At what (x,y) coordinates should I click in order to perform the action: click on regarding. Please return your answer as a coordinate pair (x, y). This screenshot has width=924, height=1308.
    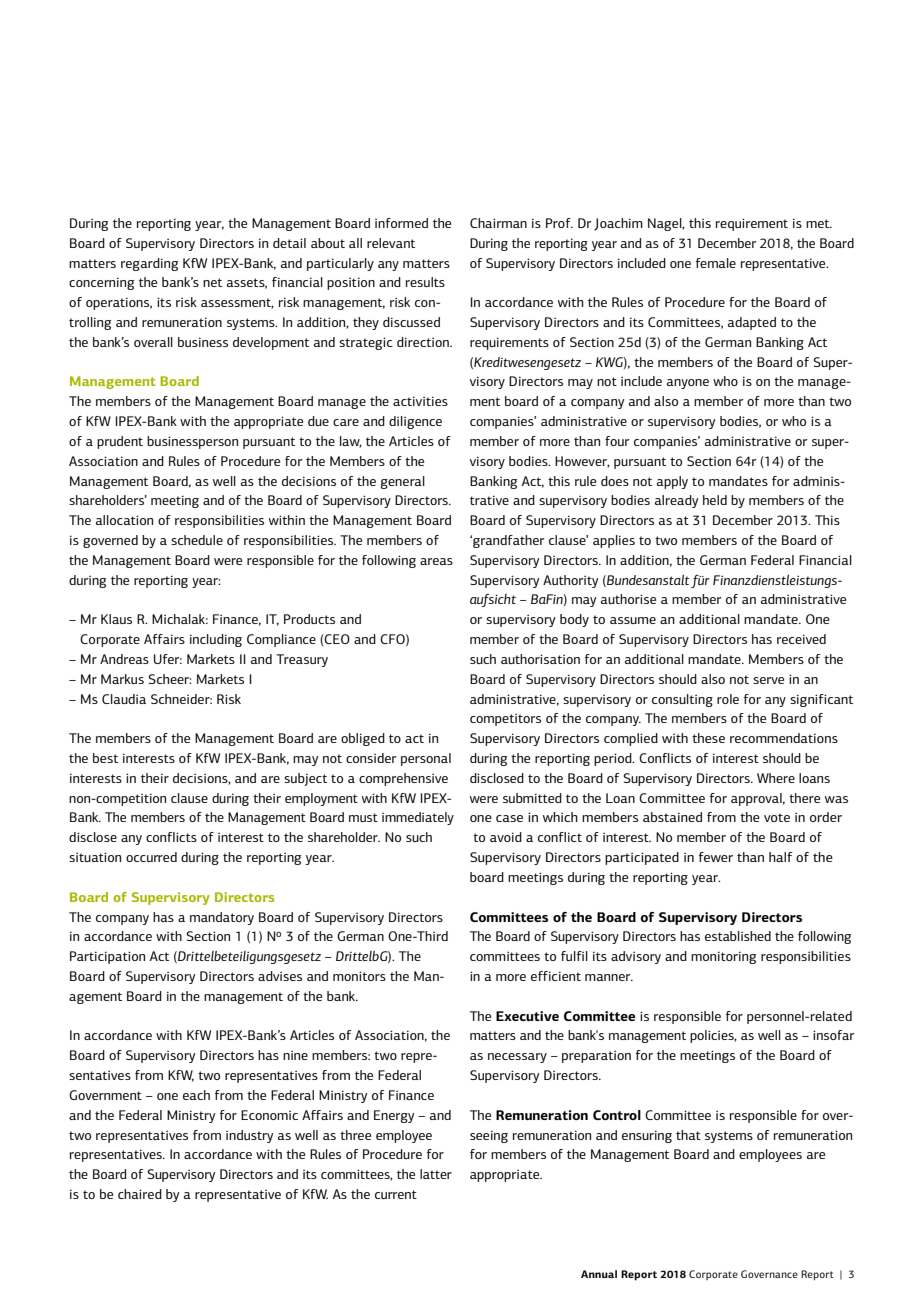
    Looking at the image, I should click on (149, 264).
